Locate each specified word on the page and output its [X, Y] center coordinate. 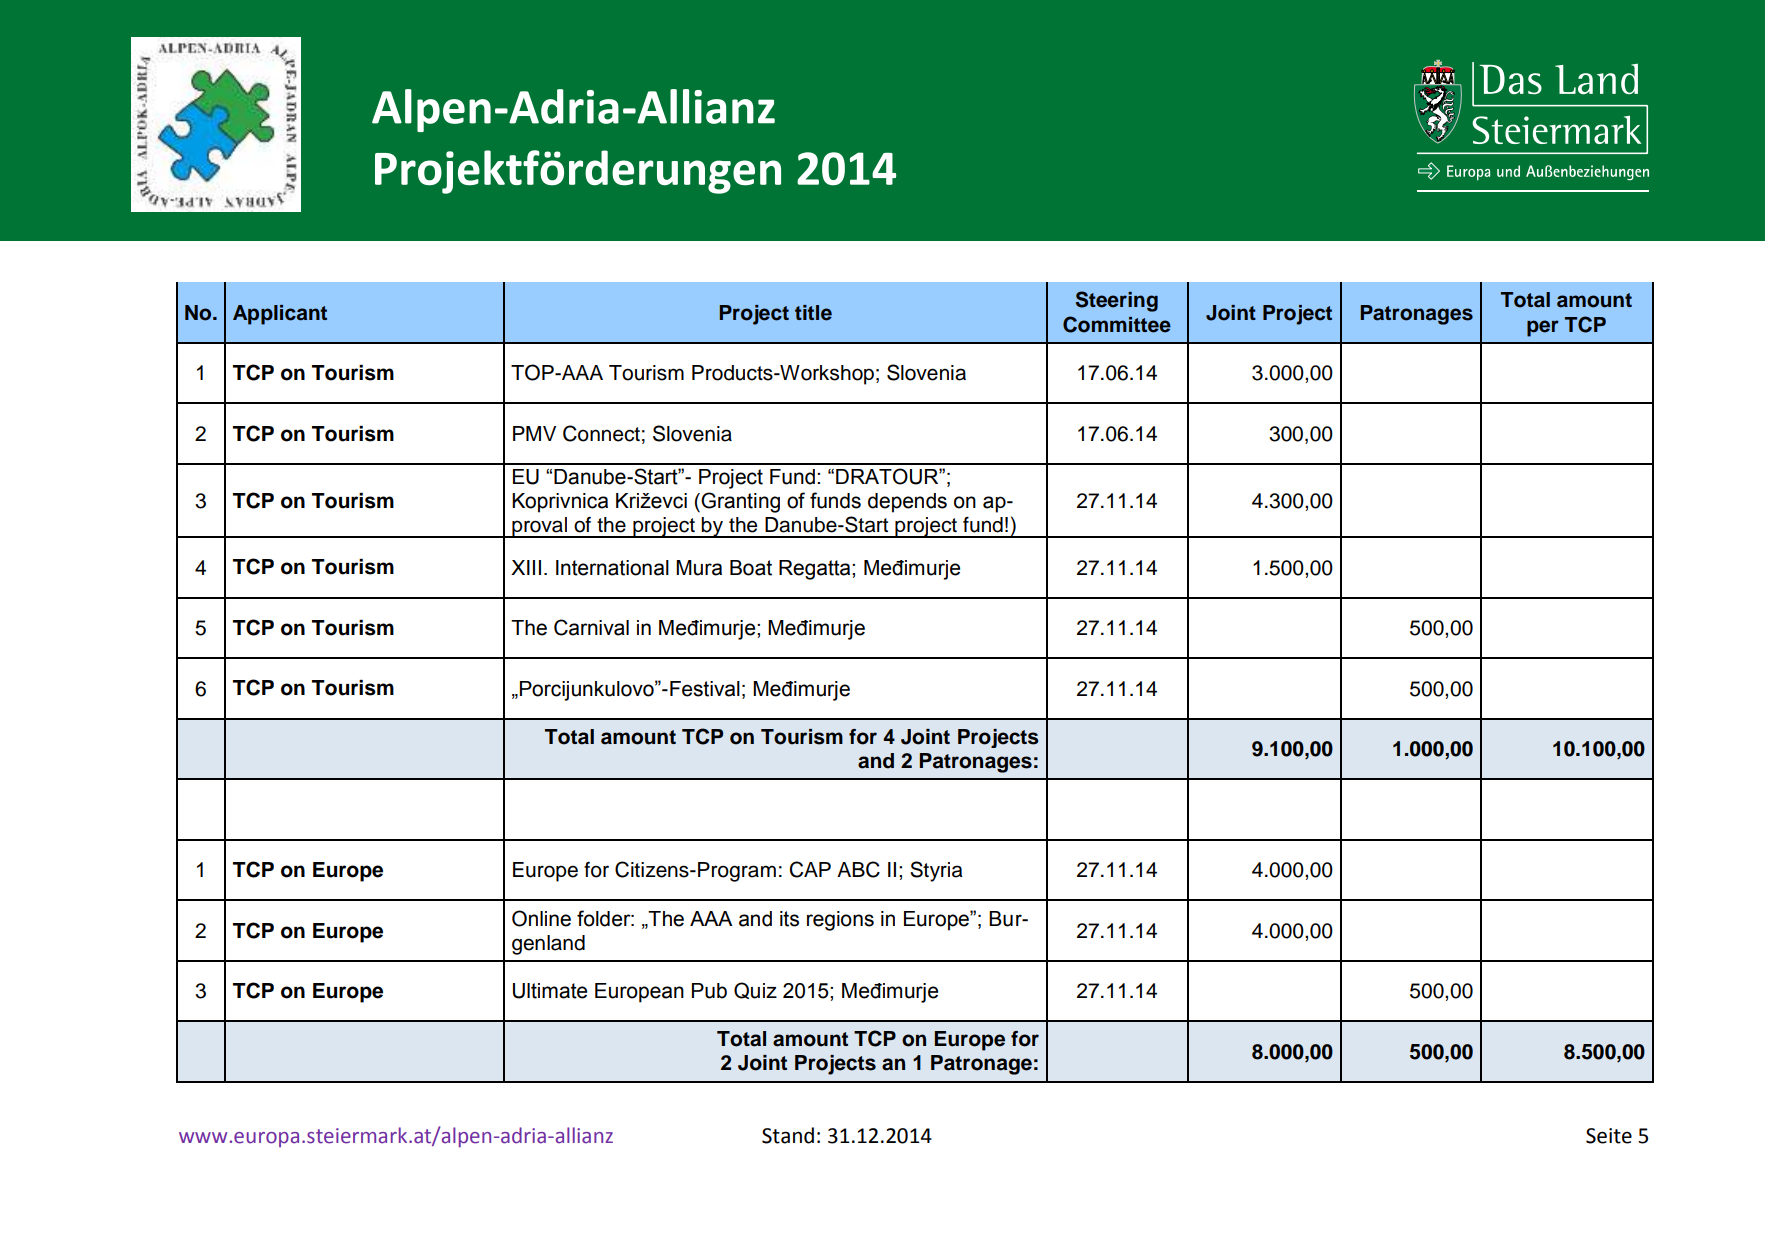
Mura [699, 568]
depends [907, 503]
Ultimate [550, 991]
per [1543, 328]
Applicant [280, 315]
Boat [751, 568]
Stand [788, 1135]
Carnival [591, 627]
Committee [1117, 324]
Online [541, 918]
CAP [810, 869]
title [813, 313]
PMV [534, 433]
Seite [1609, 1136]
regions [840, 921]
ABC [858, 869]
